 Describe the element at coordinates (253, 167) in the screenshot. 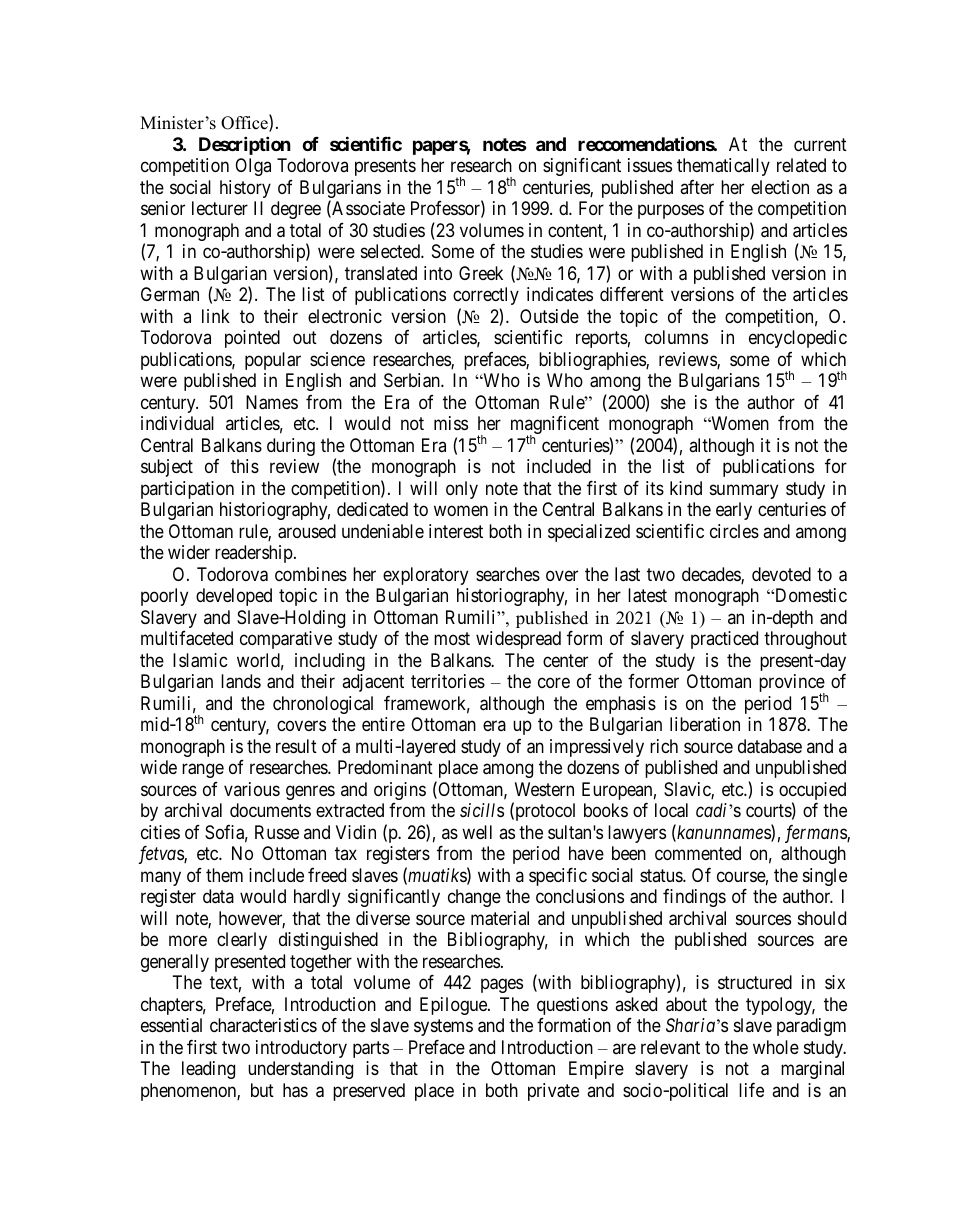

I see `Olga` at that location.
